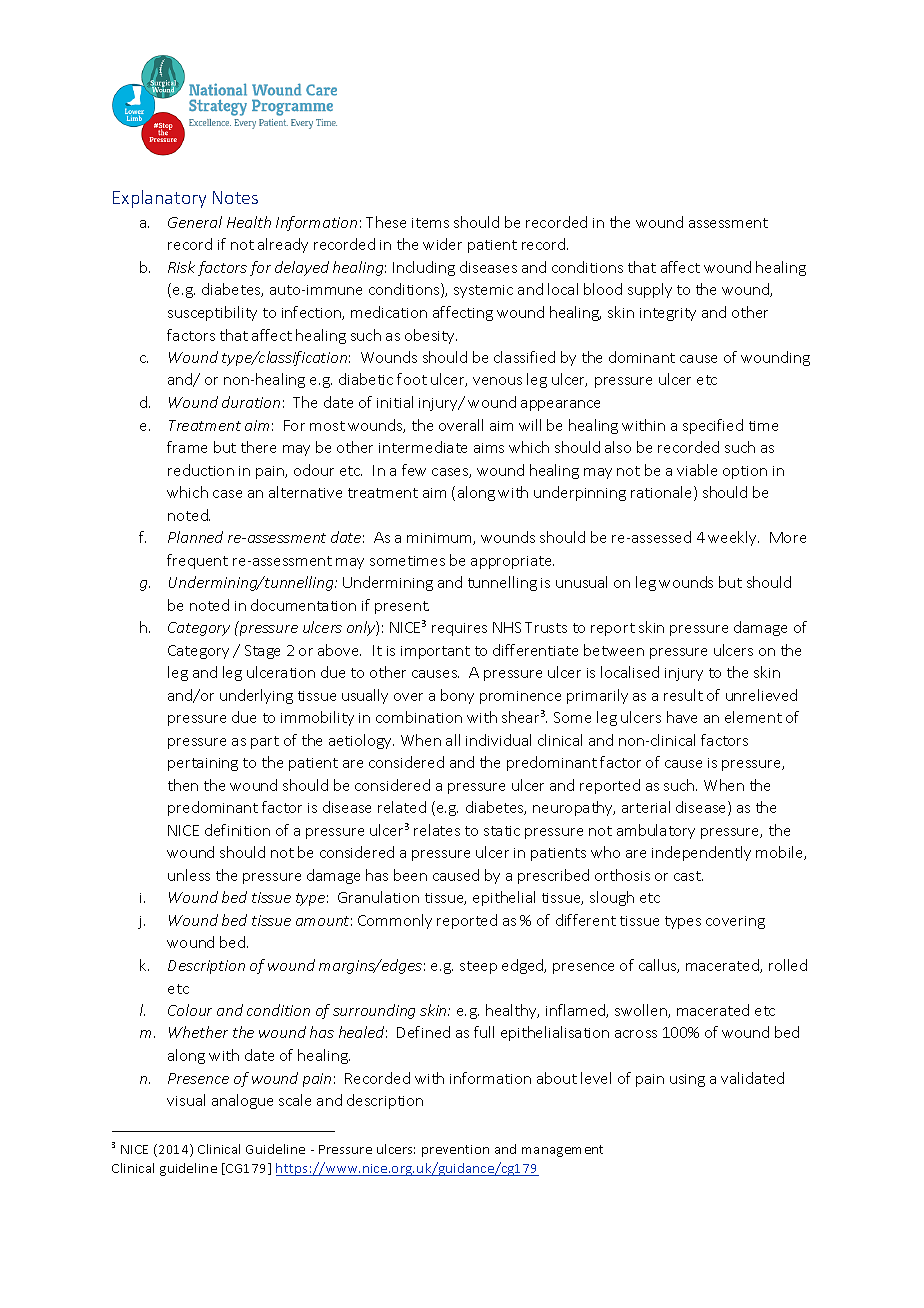 The width and height of the image is (924, 1308). Describe the element at coordinates (688, 876) in the image. I see `cast` at that location.
